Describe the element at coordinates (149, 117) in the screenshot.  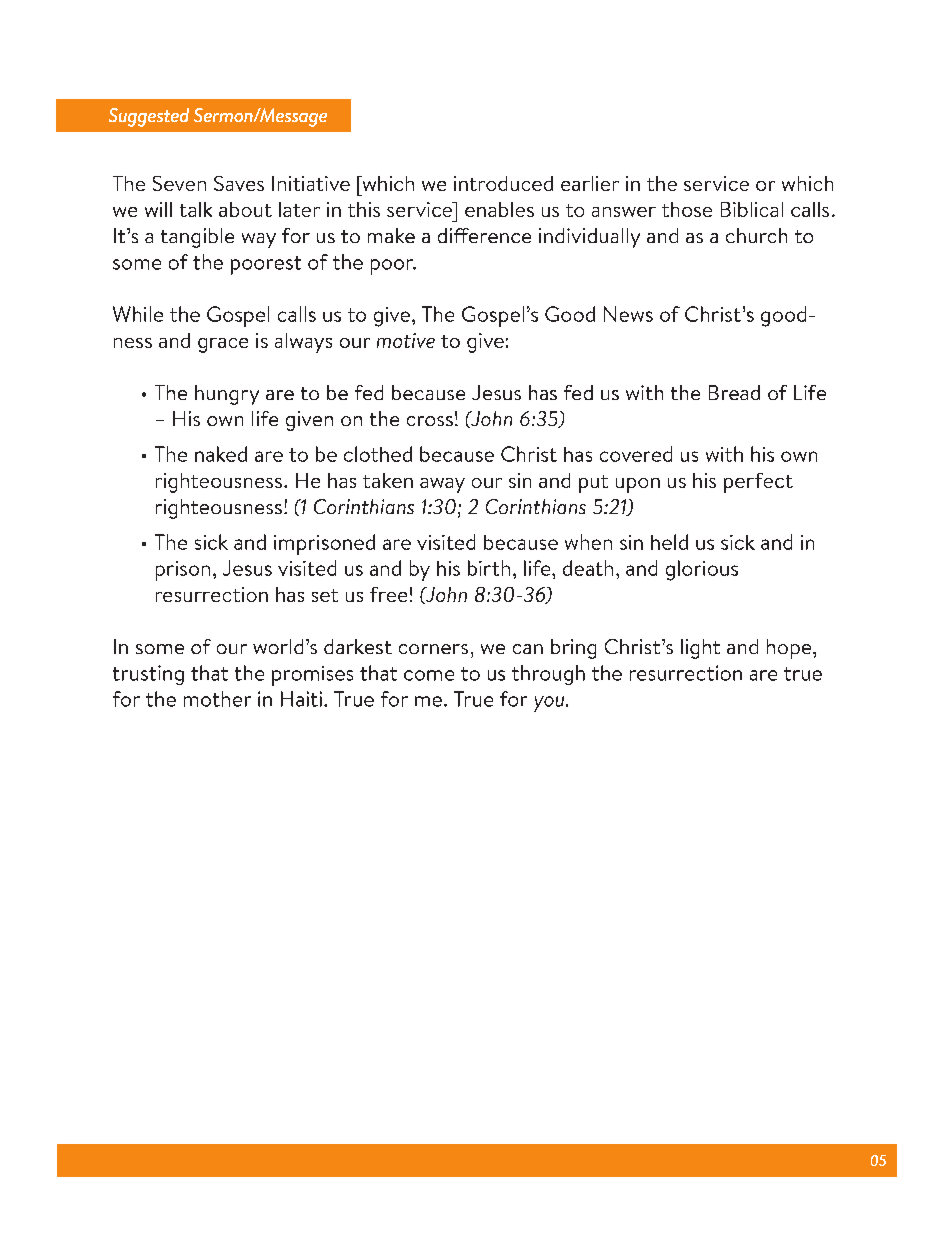
I see `Suggested` at that location.
